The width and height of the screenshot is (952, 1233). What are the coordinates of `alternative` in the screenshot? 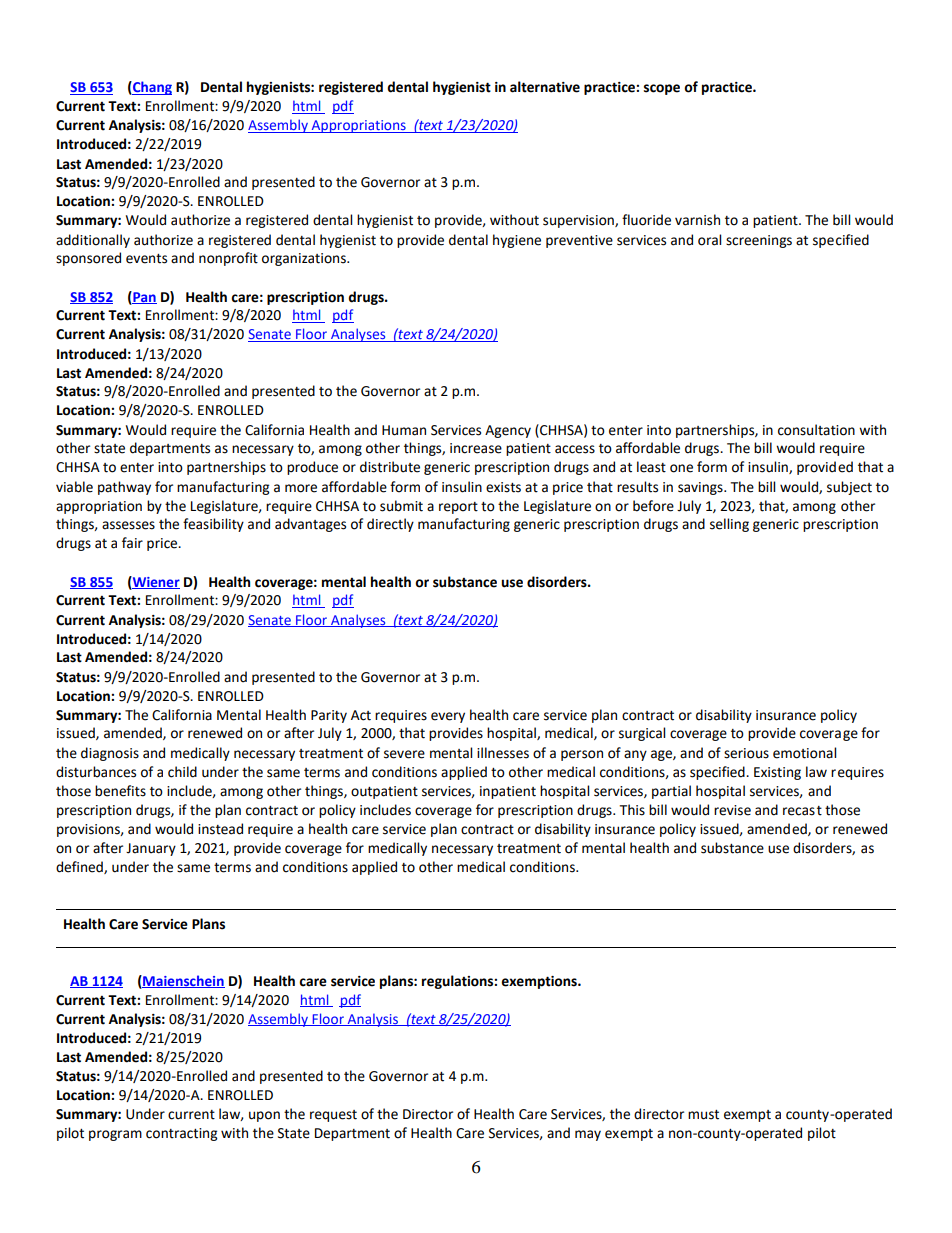 It's located at (545, 87).
